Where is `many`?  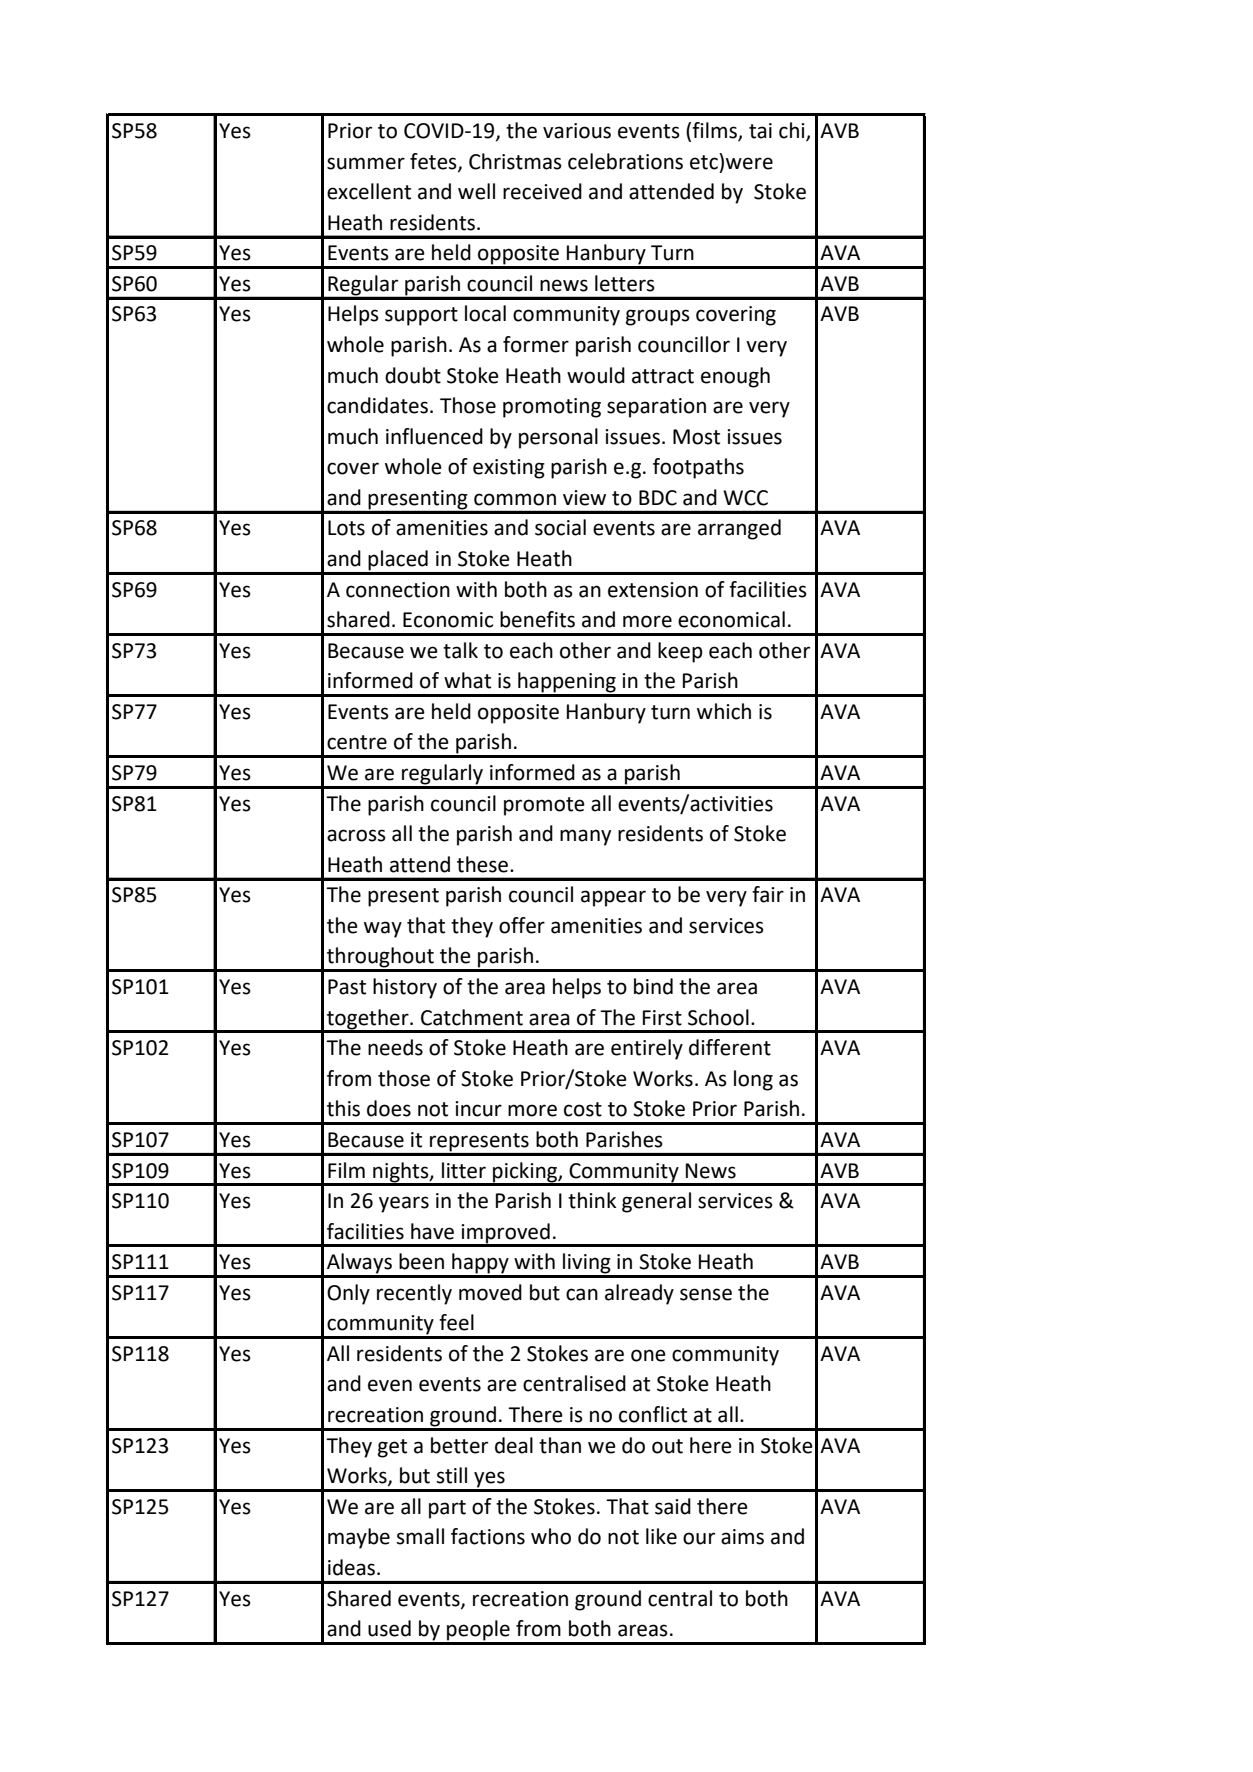
many is located at coordinates (585, 837).
